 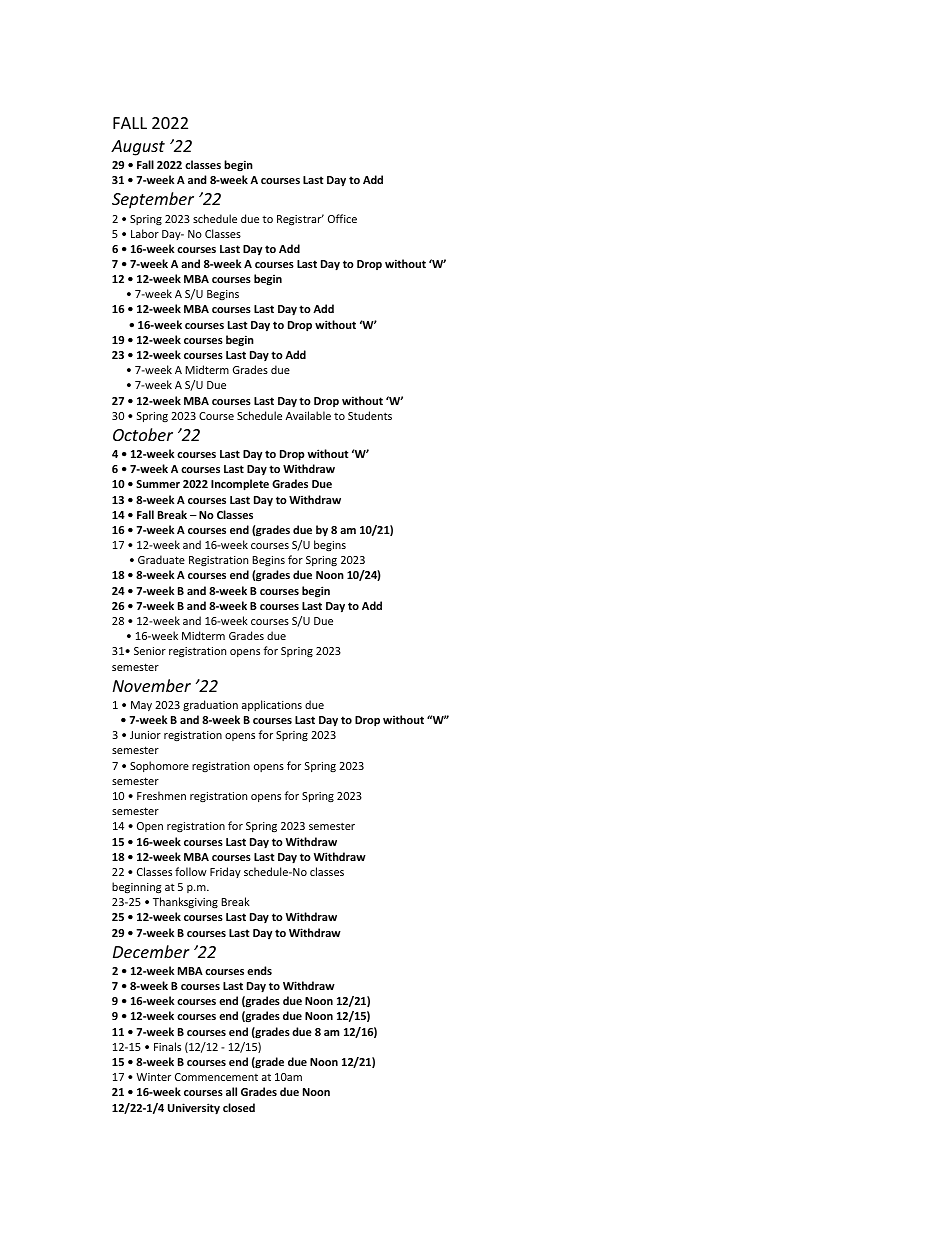 I want to click on Students, so click(x=370, y=415).
